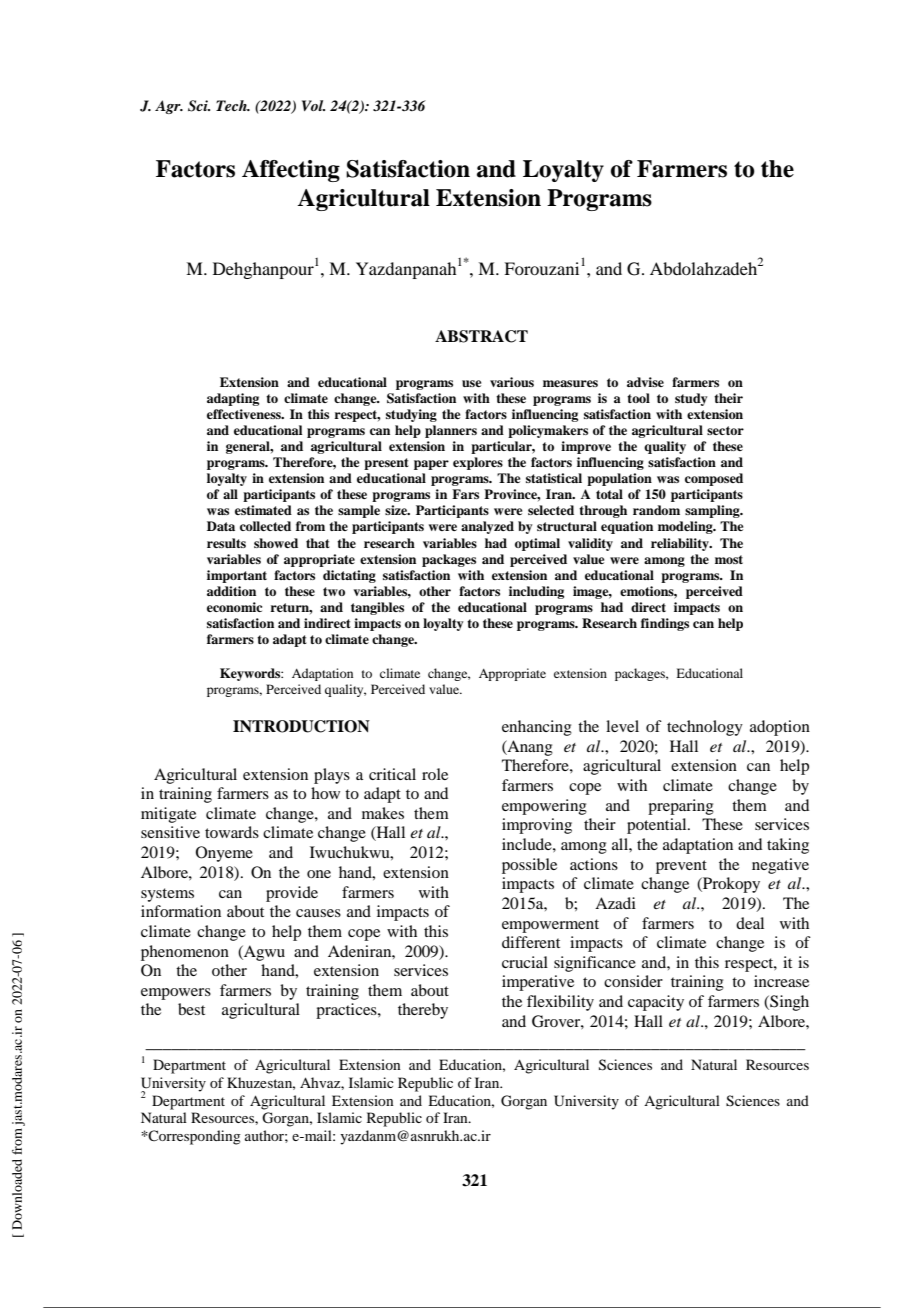 Image resolution: width=924 pixels, height=1308 pixels. I want to click on Vol, so click(313, 105).
